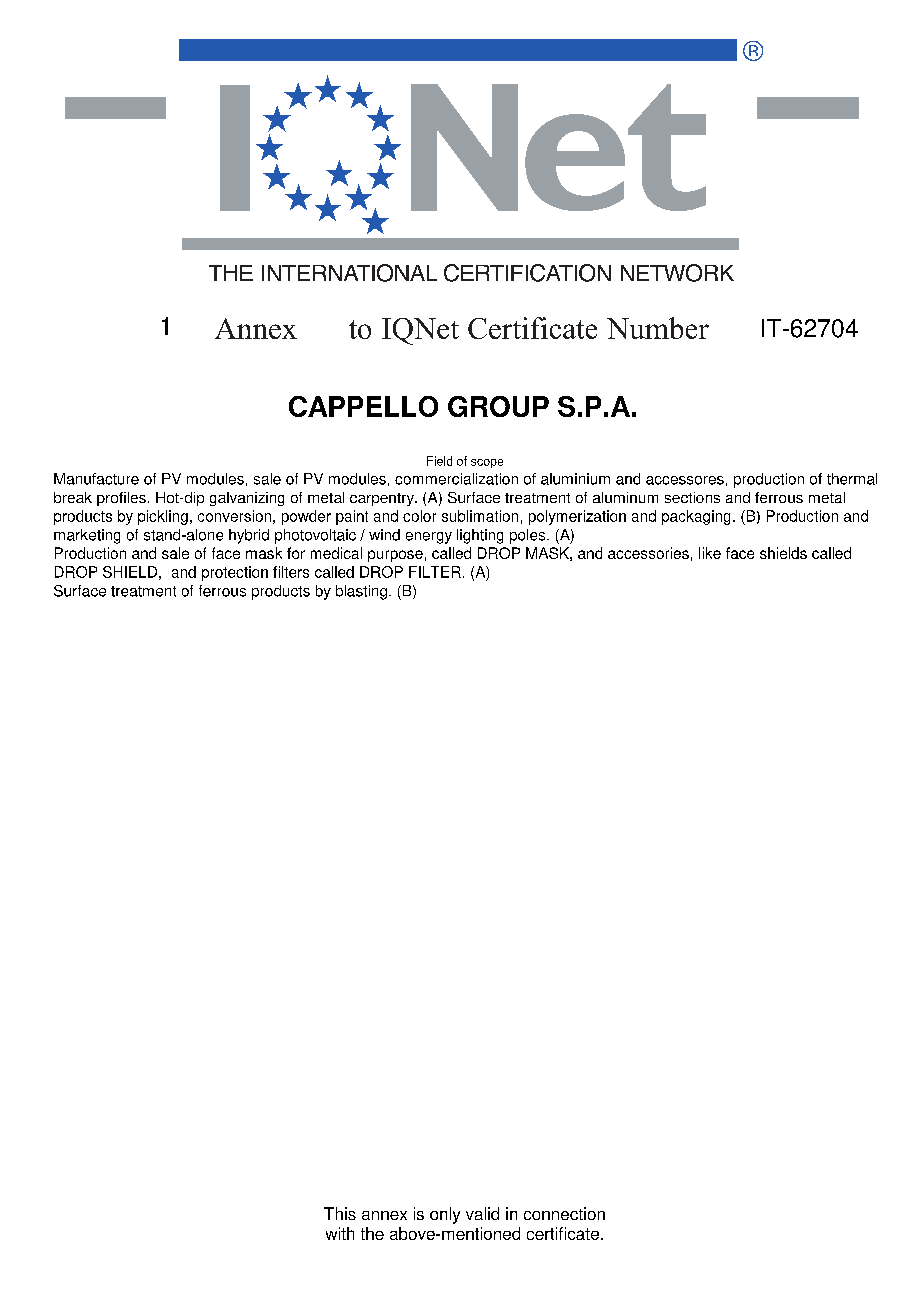 The width and height of the page is (924, 1308). Describe the element at coordinates (349, 273) in the page. I see `INTERNATIONAL` at that location.
